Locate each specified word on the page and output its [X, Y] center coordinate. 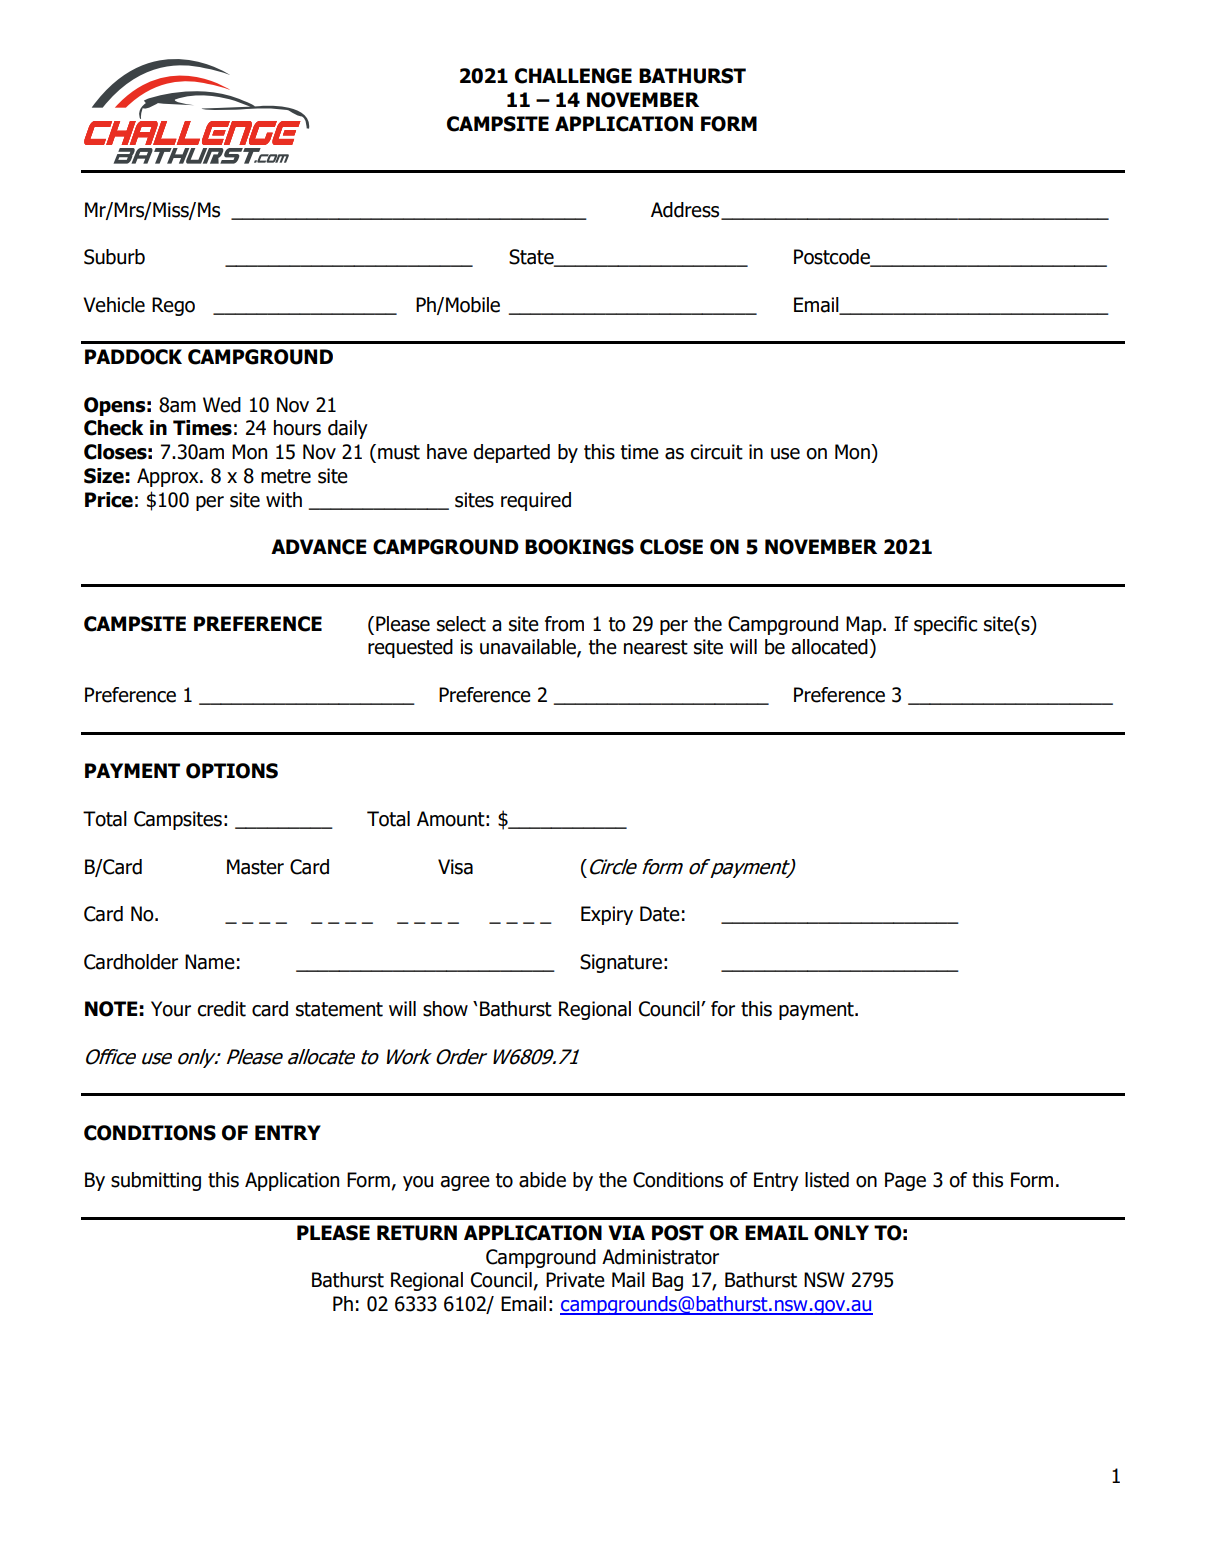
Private [575, 1280]
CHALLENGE [573, 76]
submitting [156, 1181]
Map [865, 625]
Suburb [114, 257]
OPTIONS [232, 771]
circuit [716, 452]
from [564, 624]
